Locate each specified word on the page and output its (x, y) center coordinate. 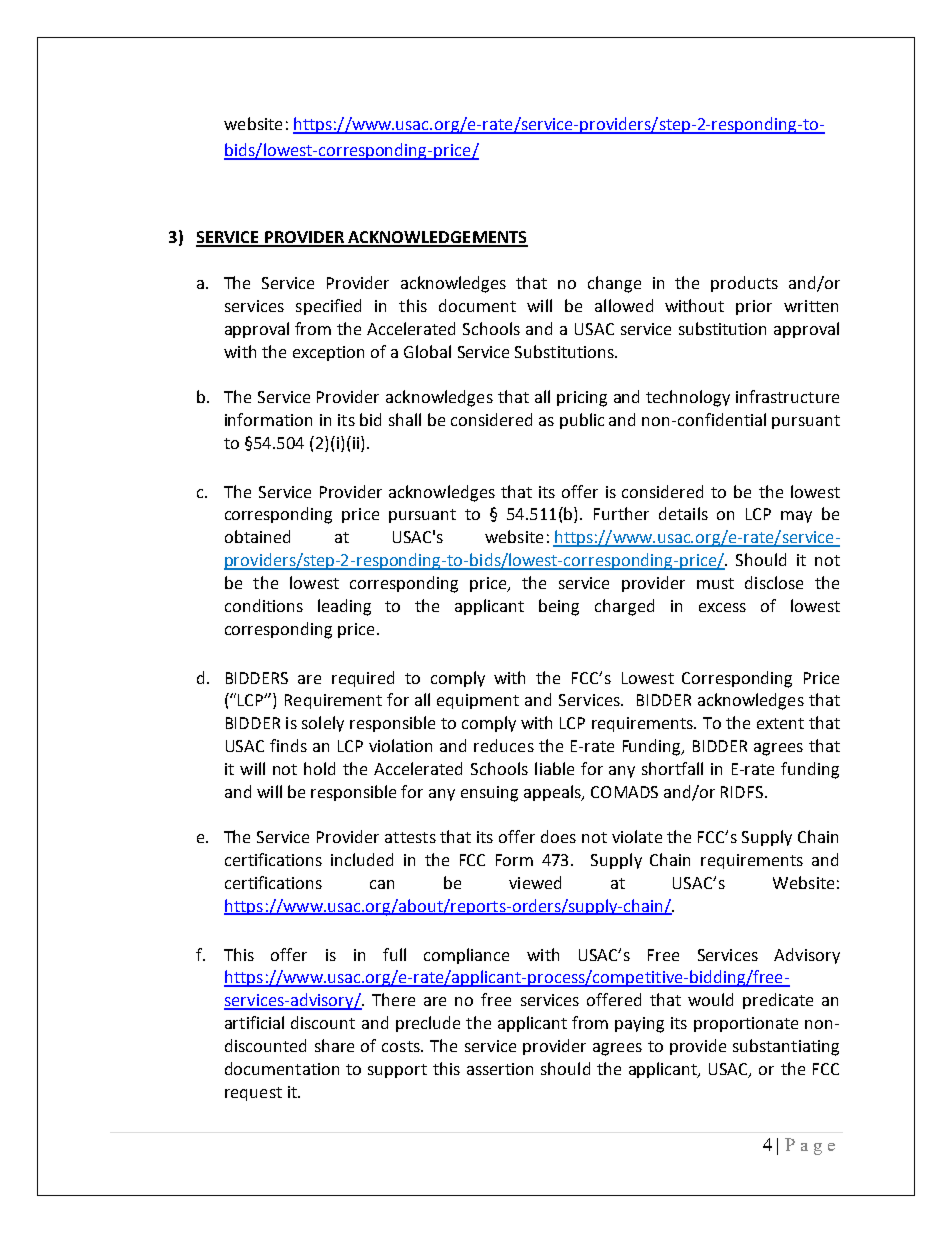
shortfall (672, 768)
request (253, 1094)
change (614, 284)
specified (328, 307)
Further (621, 513)
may (796, 517)
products (744, 284)
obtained (257, 536)
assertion (500, 1069)
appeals (553, 793)
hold (319, 768)
